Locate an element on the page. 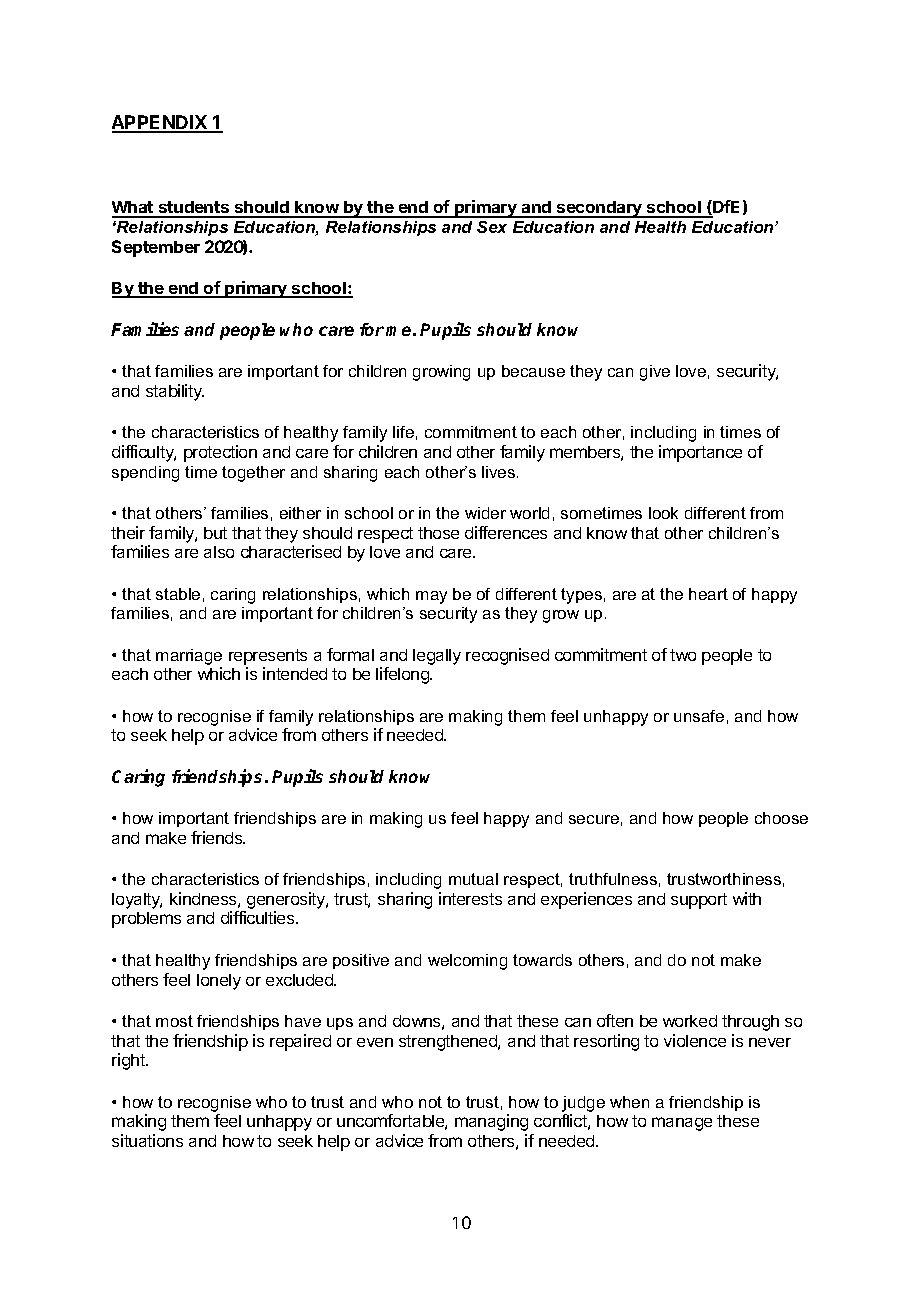  students is located at coordinates (194, 209).
